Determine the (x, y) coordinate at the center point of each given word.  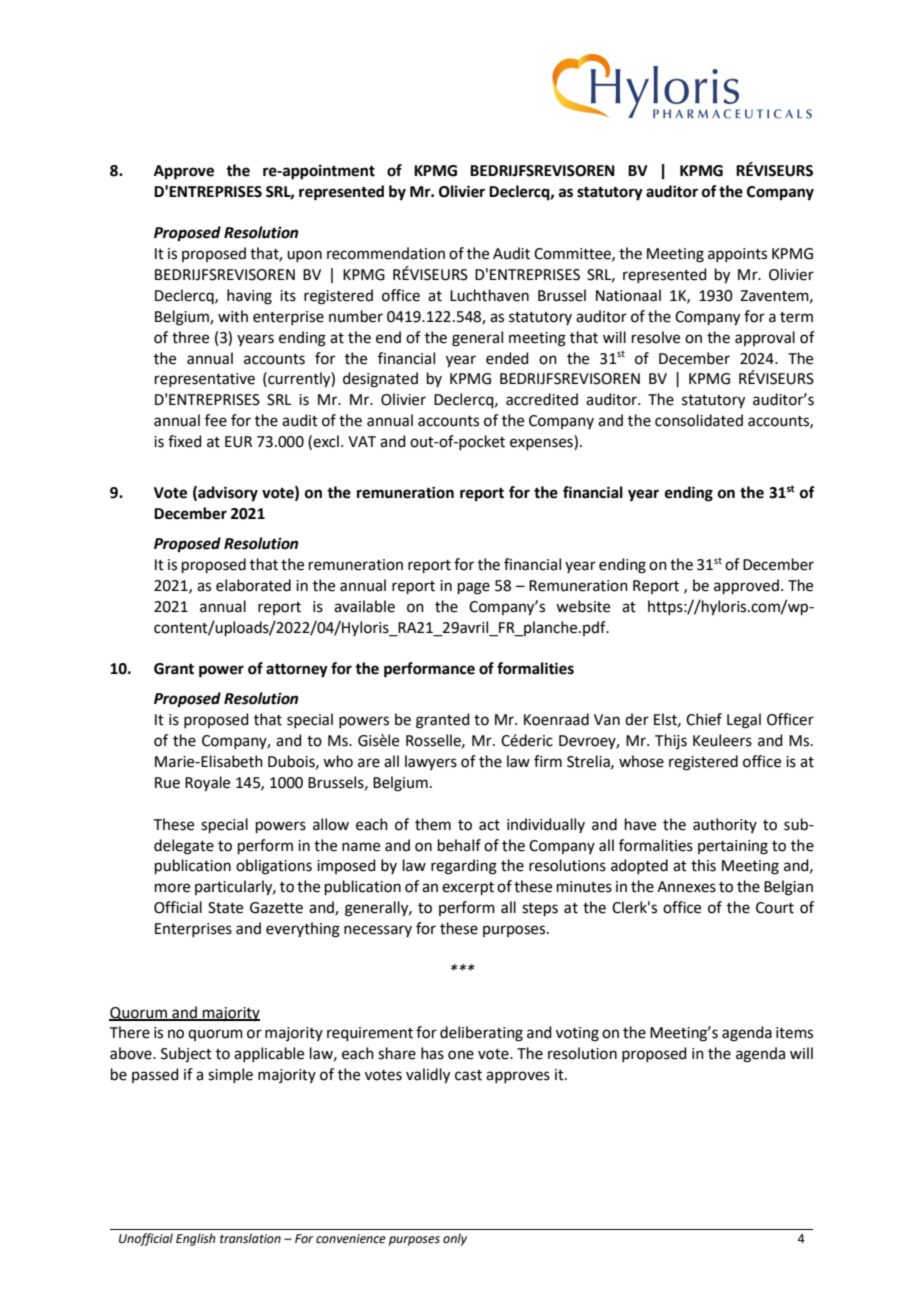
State (225, 908)
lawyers (431, 762)
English (195, 1239)
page (474, 588)
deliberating (481, 1034)
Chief (704, 719)
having (249, 297)
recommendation (386, 253)
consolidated (699, 420)
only (455, 1239)
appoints (737, 255)
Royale (207, 784)
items (794, 1033)
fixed (185, 441)
